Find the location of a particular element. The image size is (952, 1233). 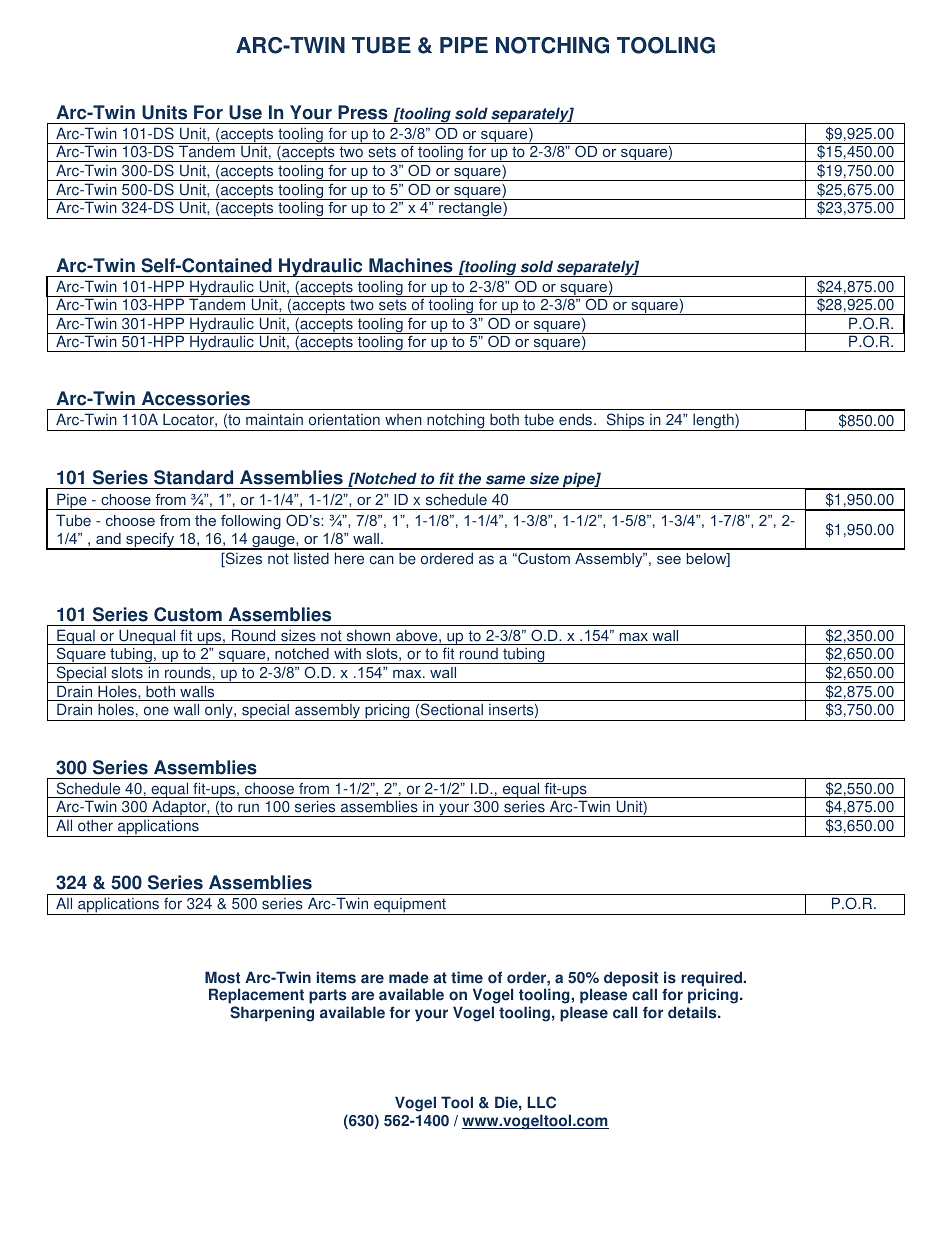

see is located at coordinates (669, 560).
